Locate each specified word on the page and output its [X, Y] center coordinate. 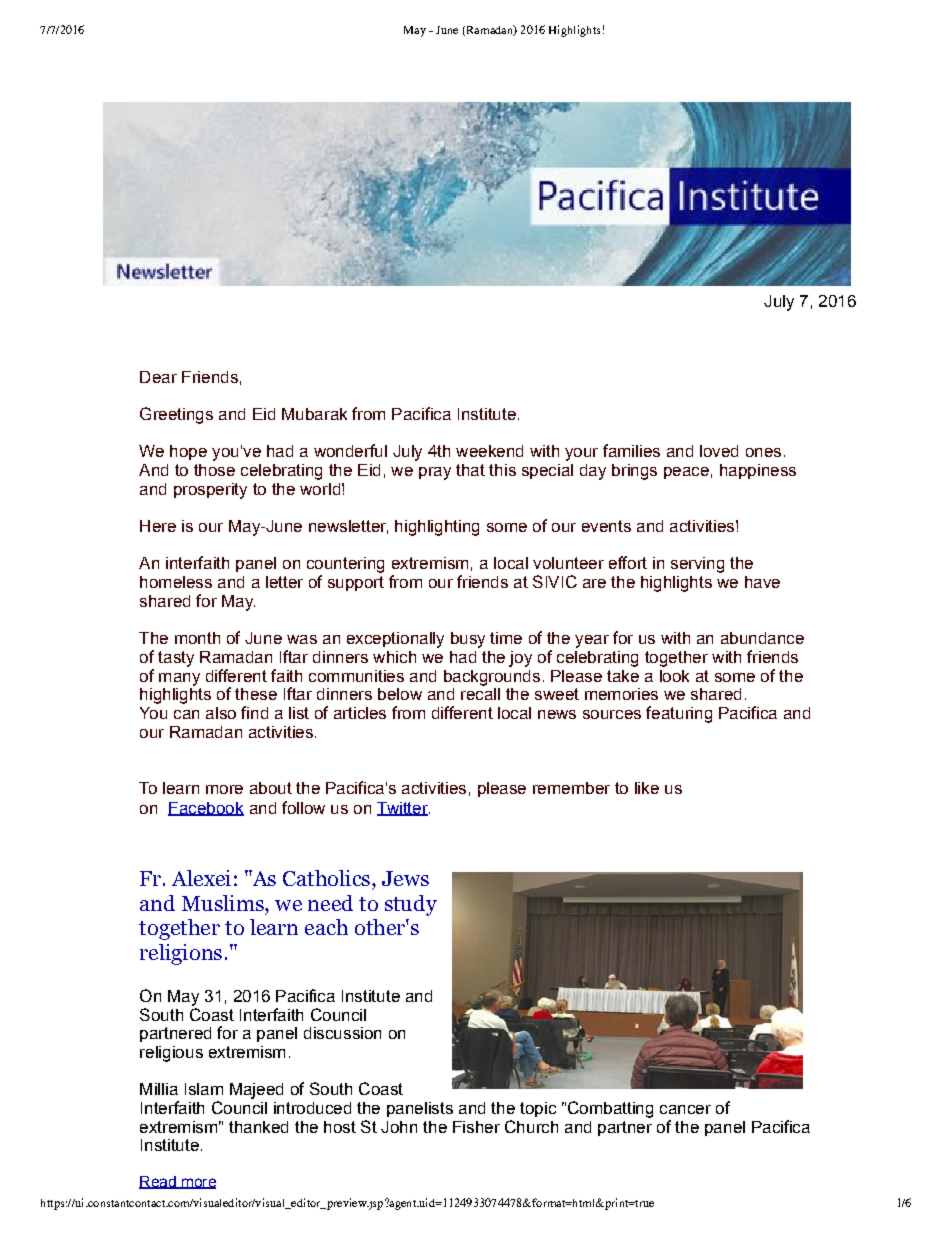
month [197, 638]
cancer [685, 1109]
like [647, 788]
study [411, 905]
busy [468, 640]
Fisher [476, 1127]
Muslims [224, 903]
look [674, 676]
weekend [489, 451]
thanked [258, 1127]
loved [719, 451]
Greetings [176, 415]
